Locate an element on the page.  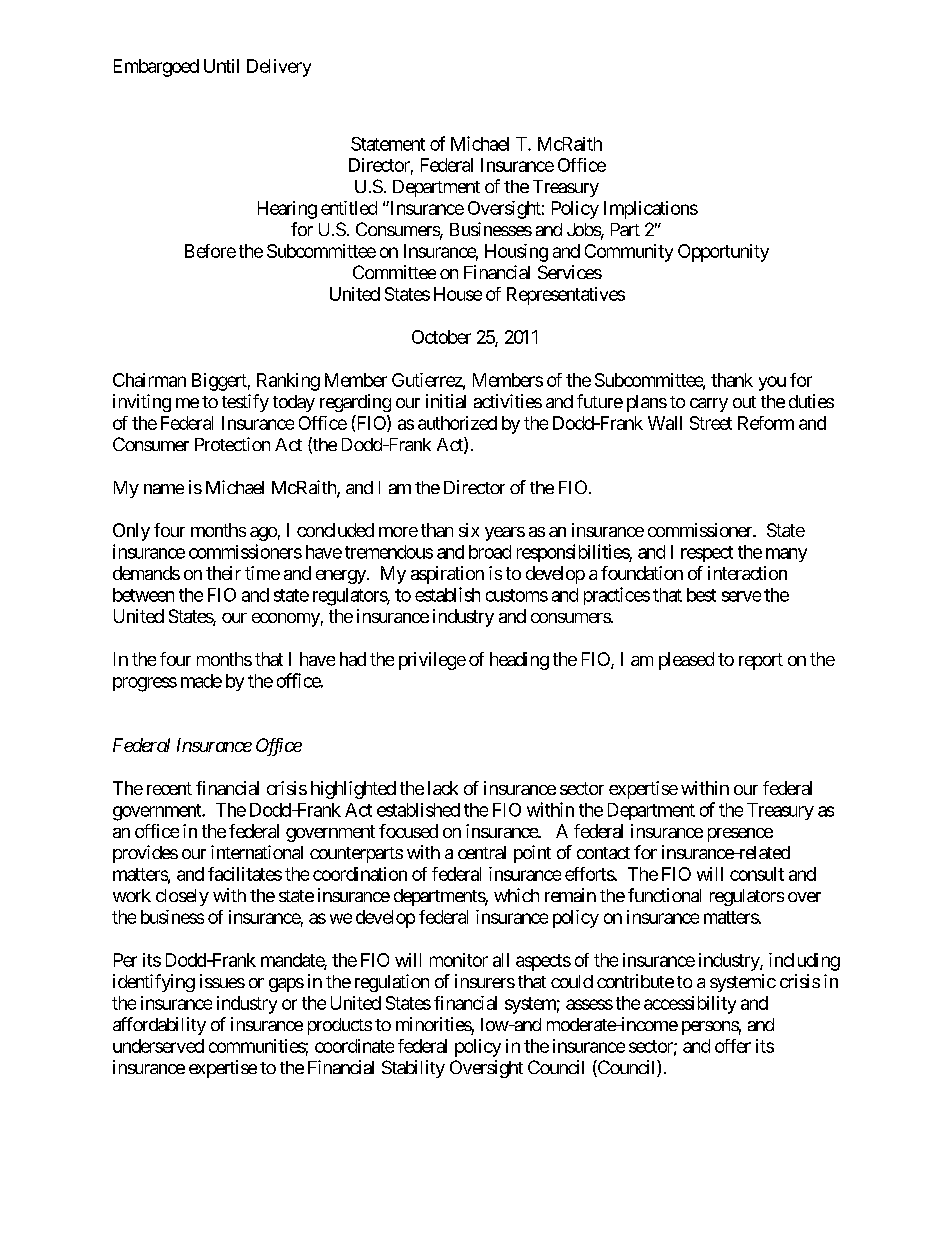
House is located at coordinates (458, 294).
